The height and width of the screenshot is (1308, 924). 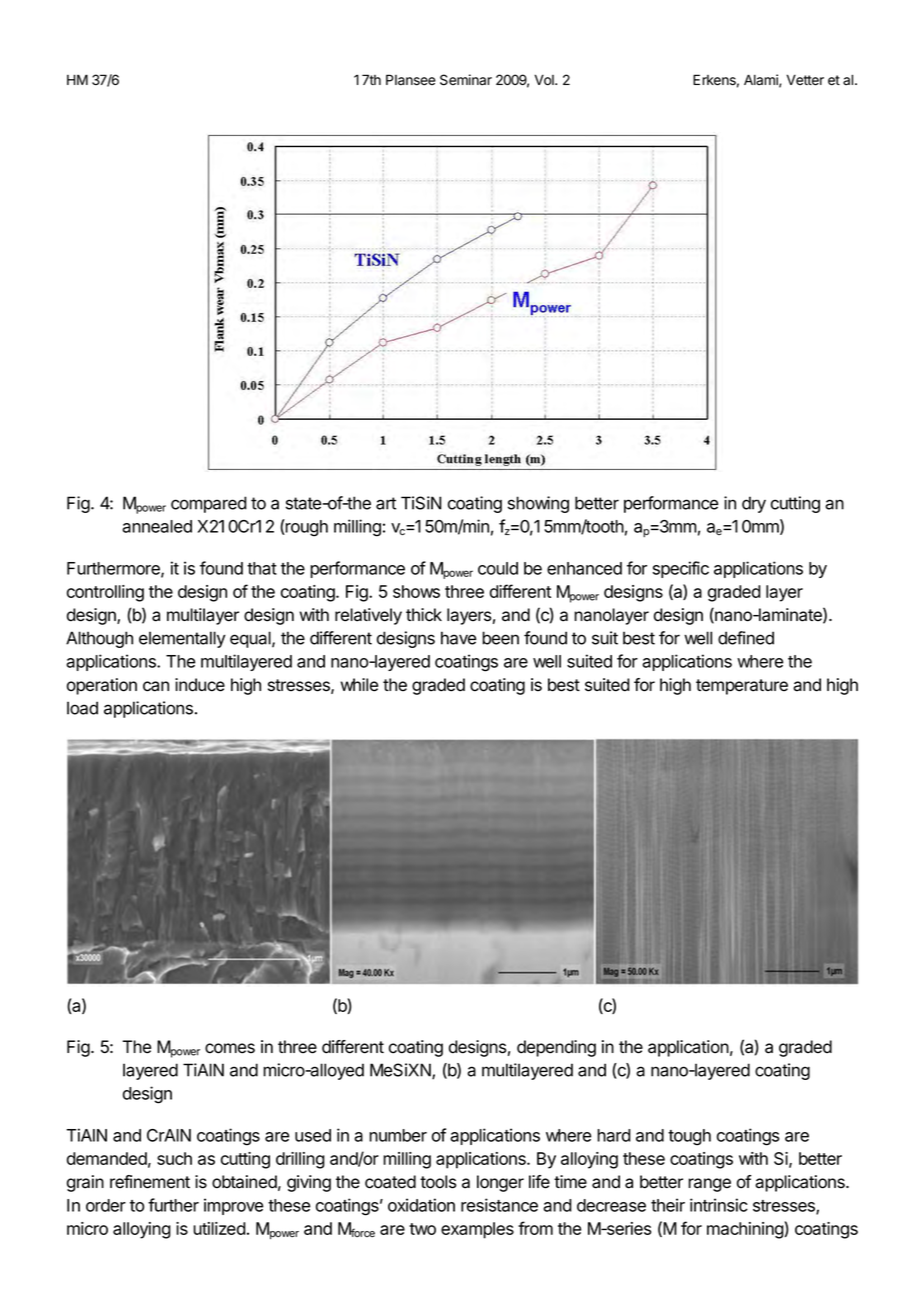 What do you see at coordinates (359, 685) in the screenshot?
I see `while` at bounding box center [359, 685].
